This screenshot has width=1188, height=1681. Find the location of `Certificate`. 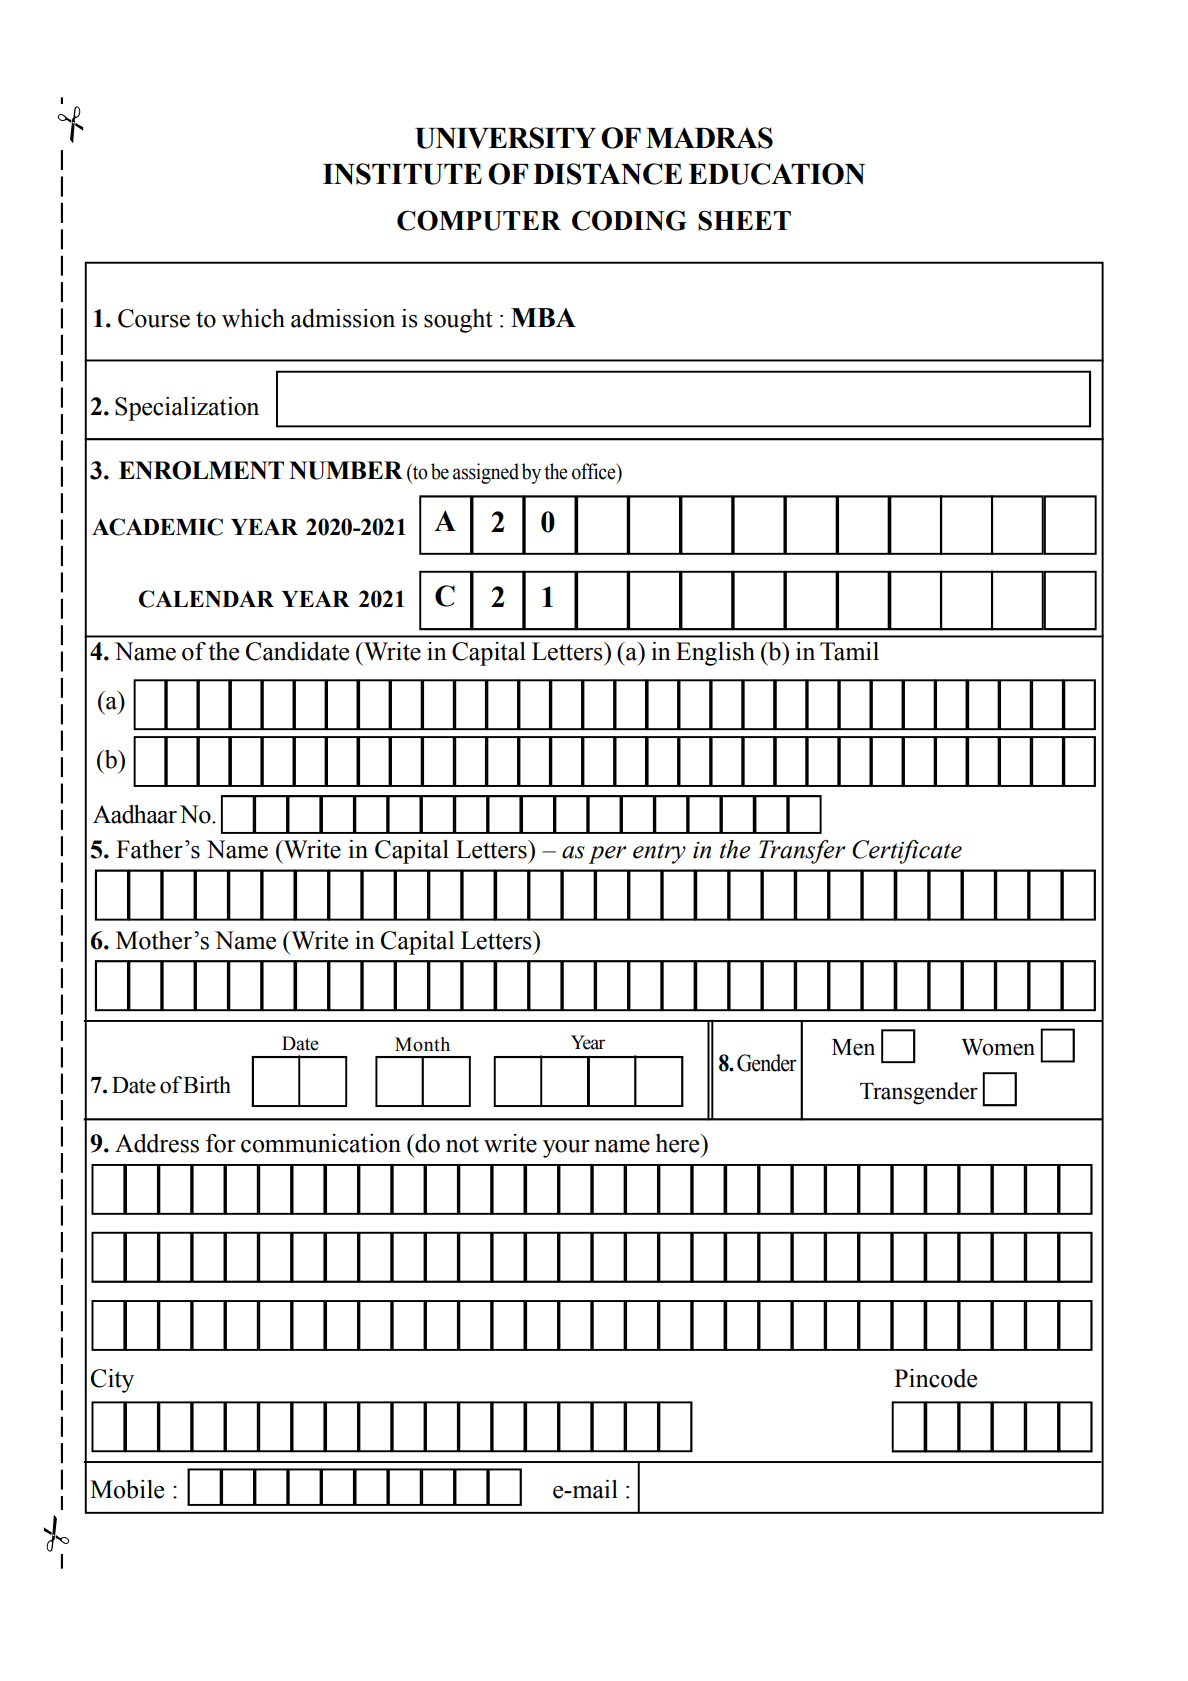

Certificate is located at coordinates (907, 852).
